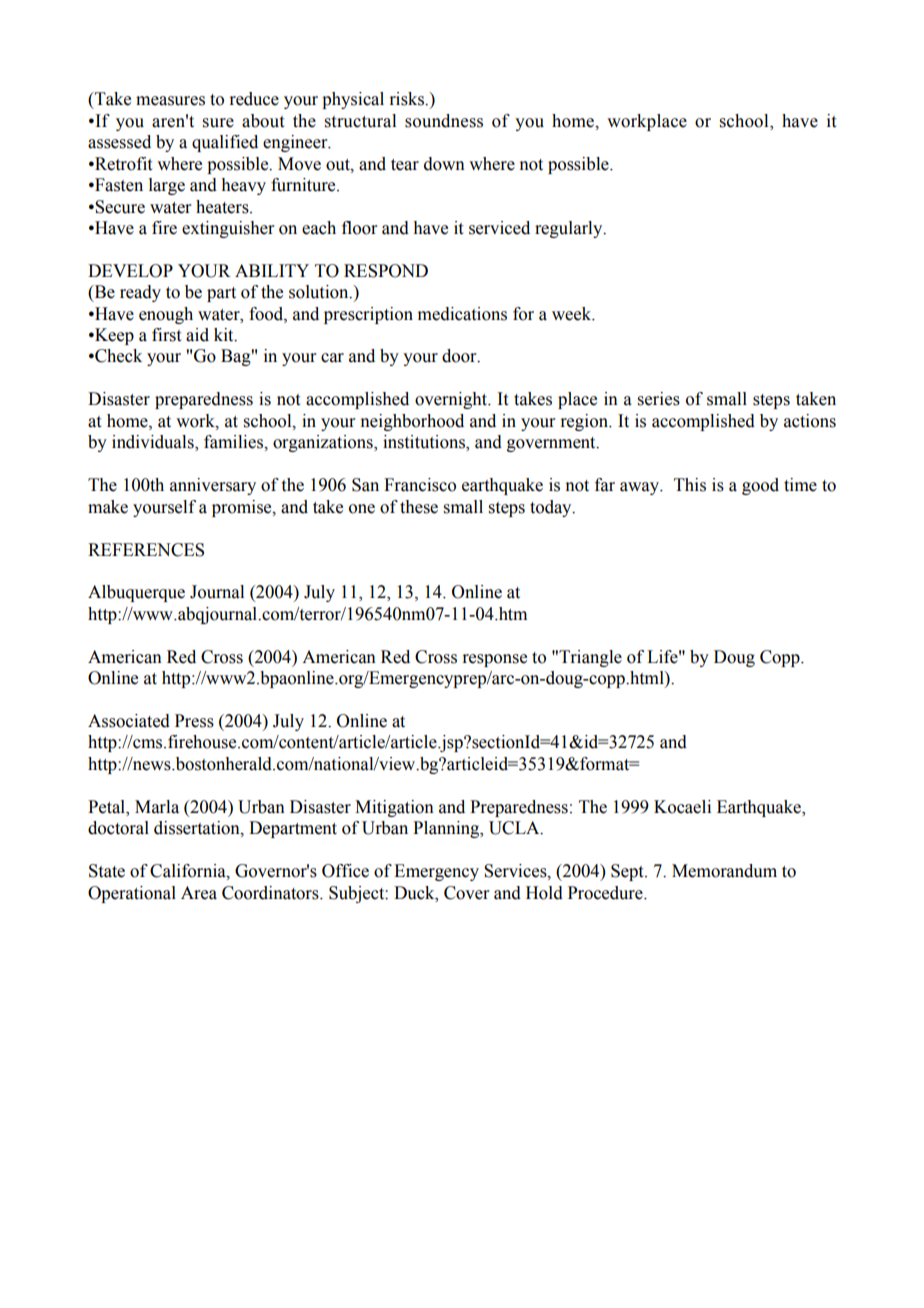 This page has height=1308, width=924. I want to click on Cover, so click(467, 893).
